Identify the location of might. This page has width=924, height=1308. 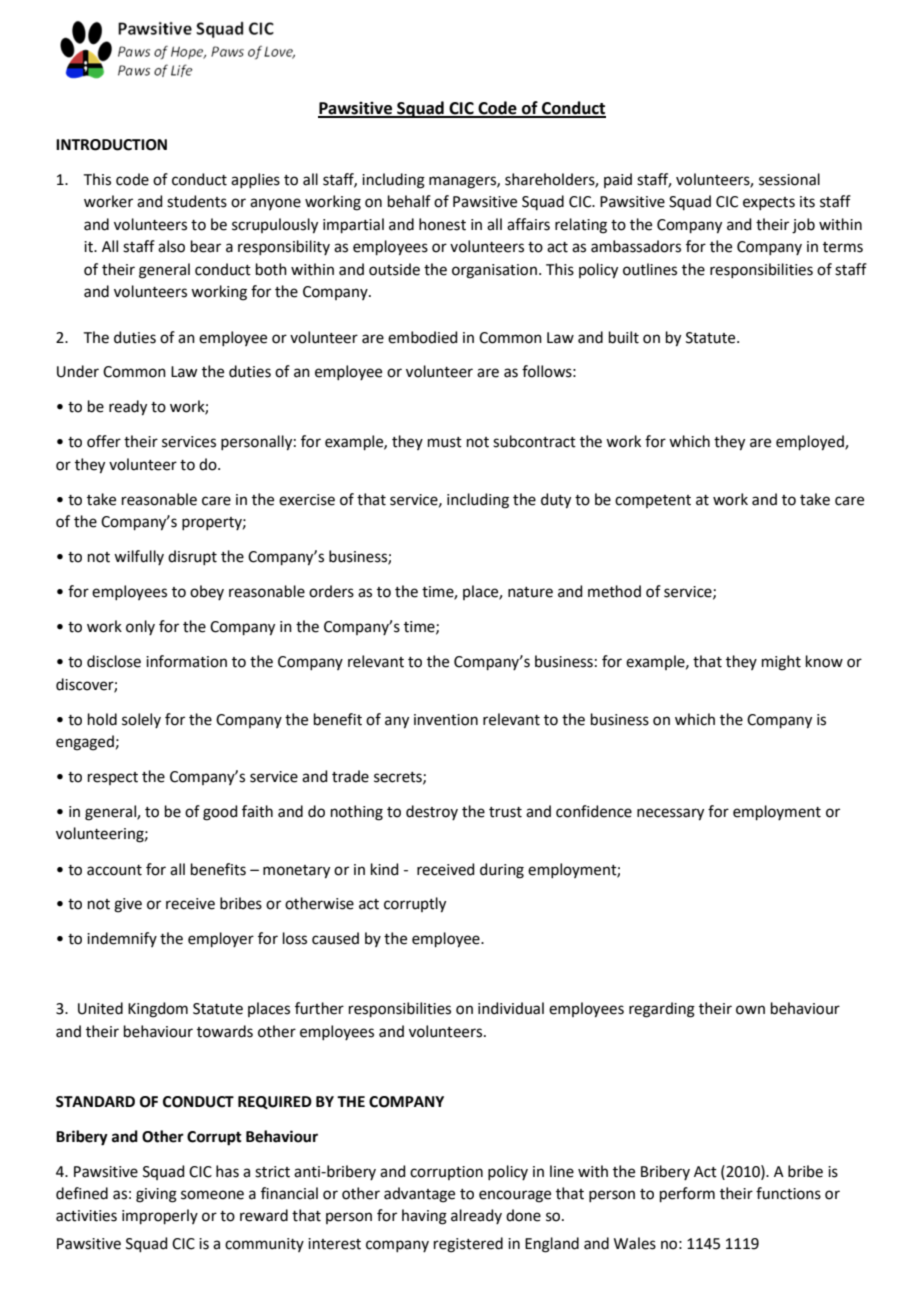
(781, 663).
